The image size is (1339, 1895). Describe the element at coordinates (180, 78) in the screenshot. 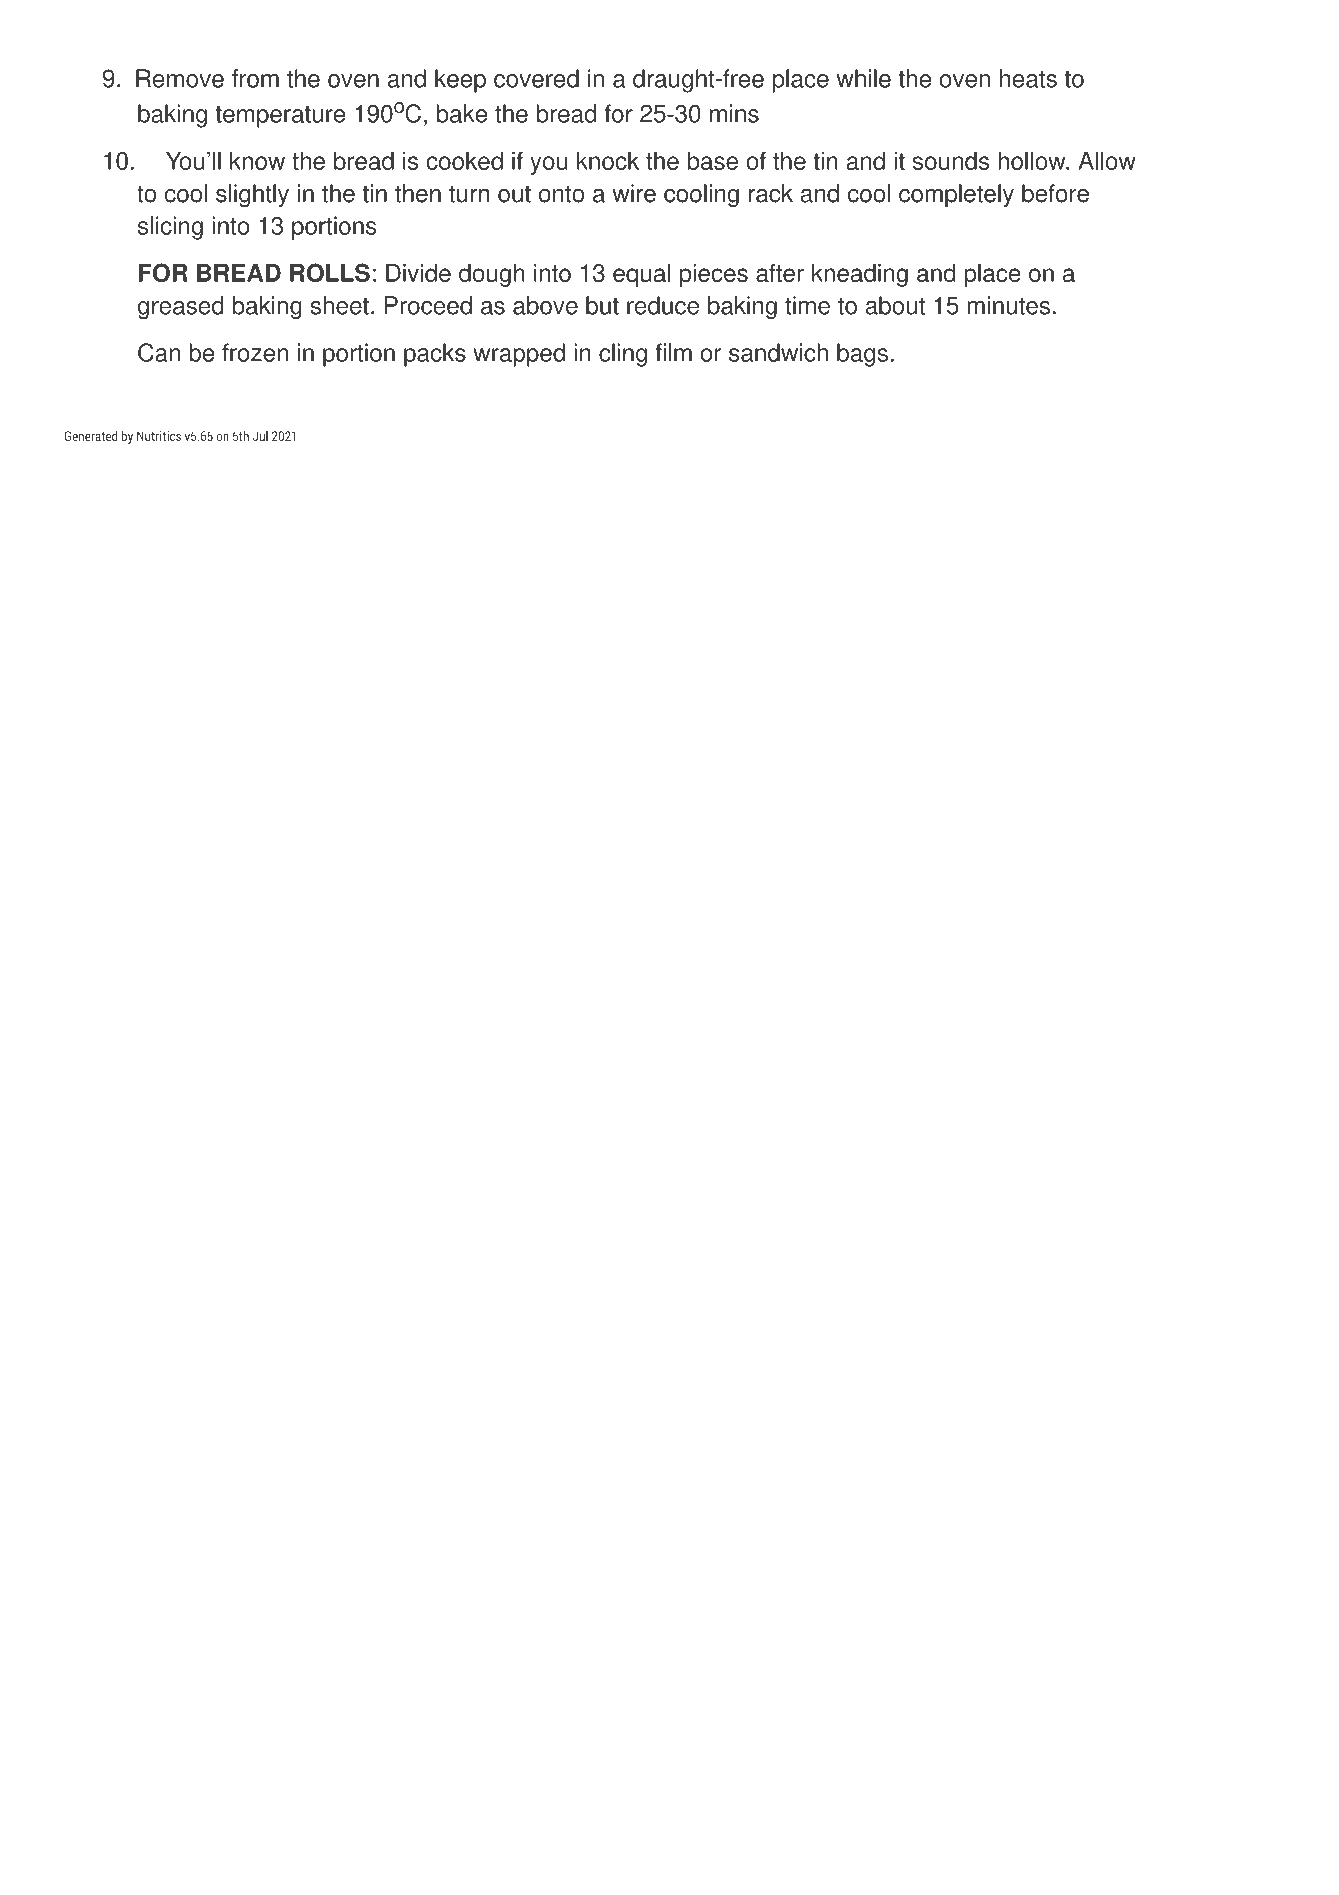

I see `Remove` at that location.
